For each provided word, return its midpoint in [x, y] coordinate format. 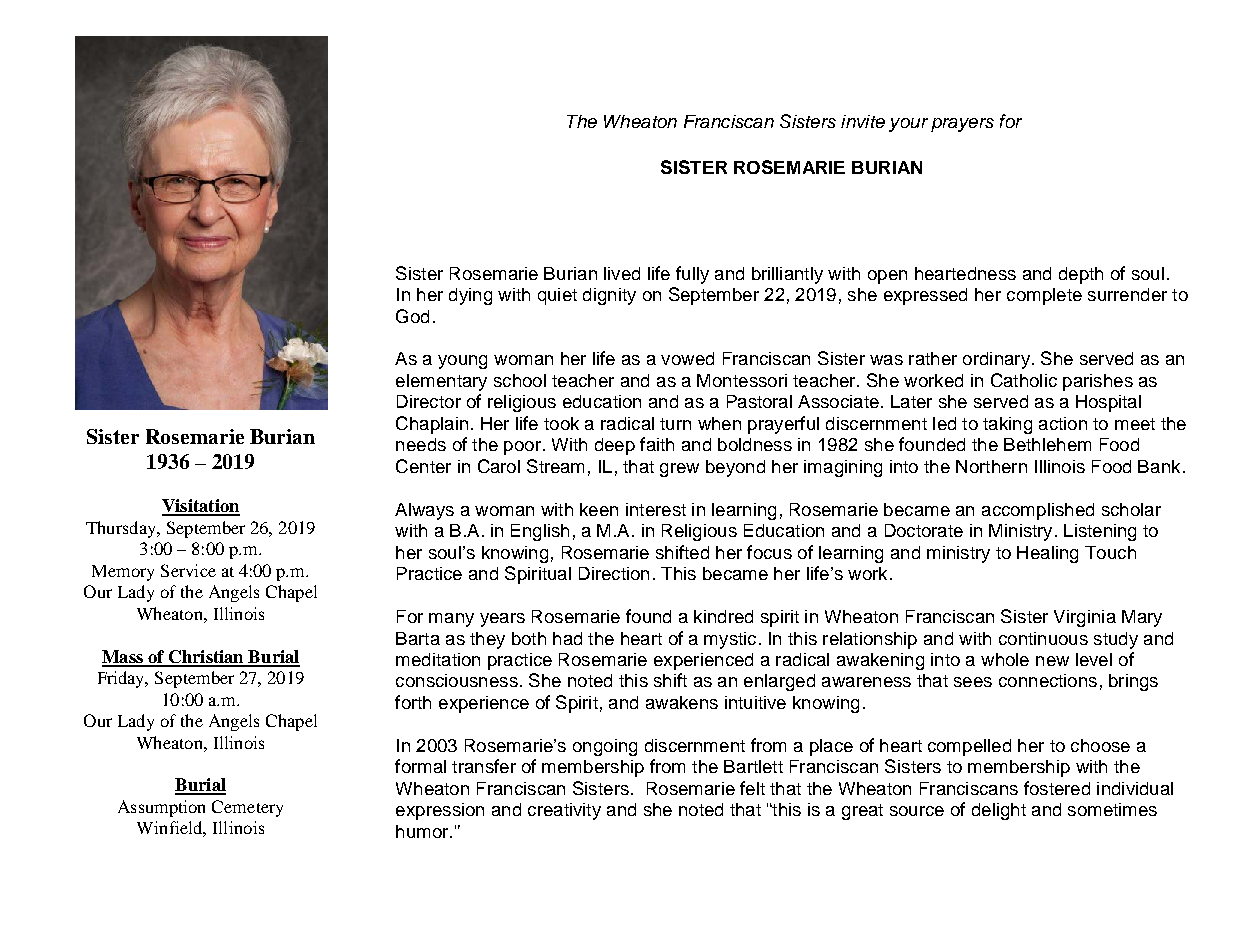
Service [188, 570]
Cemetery [247, 808]
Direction [614, 573]
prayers [962, 125]
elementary [441, 382]
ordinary [996, 360]
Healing [1047, 554]
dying [470, 296]
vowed [687, 358]
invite [863, 121]
